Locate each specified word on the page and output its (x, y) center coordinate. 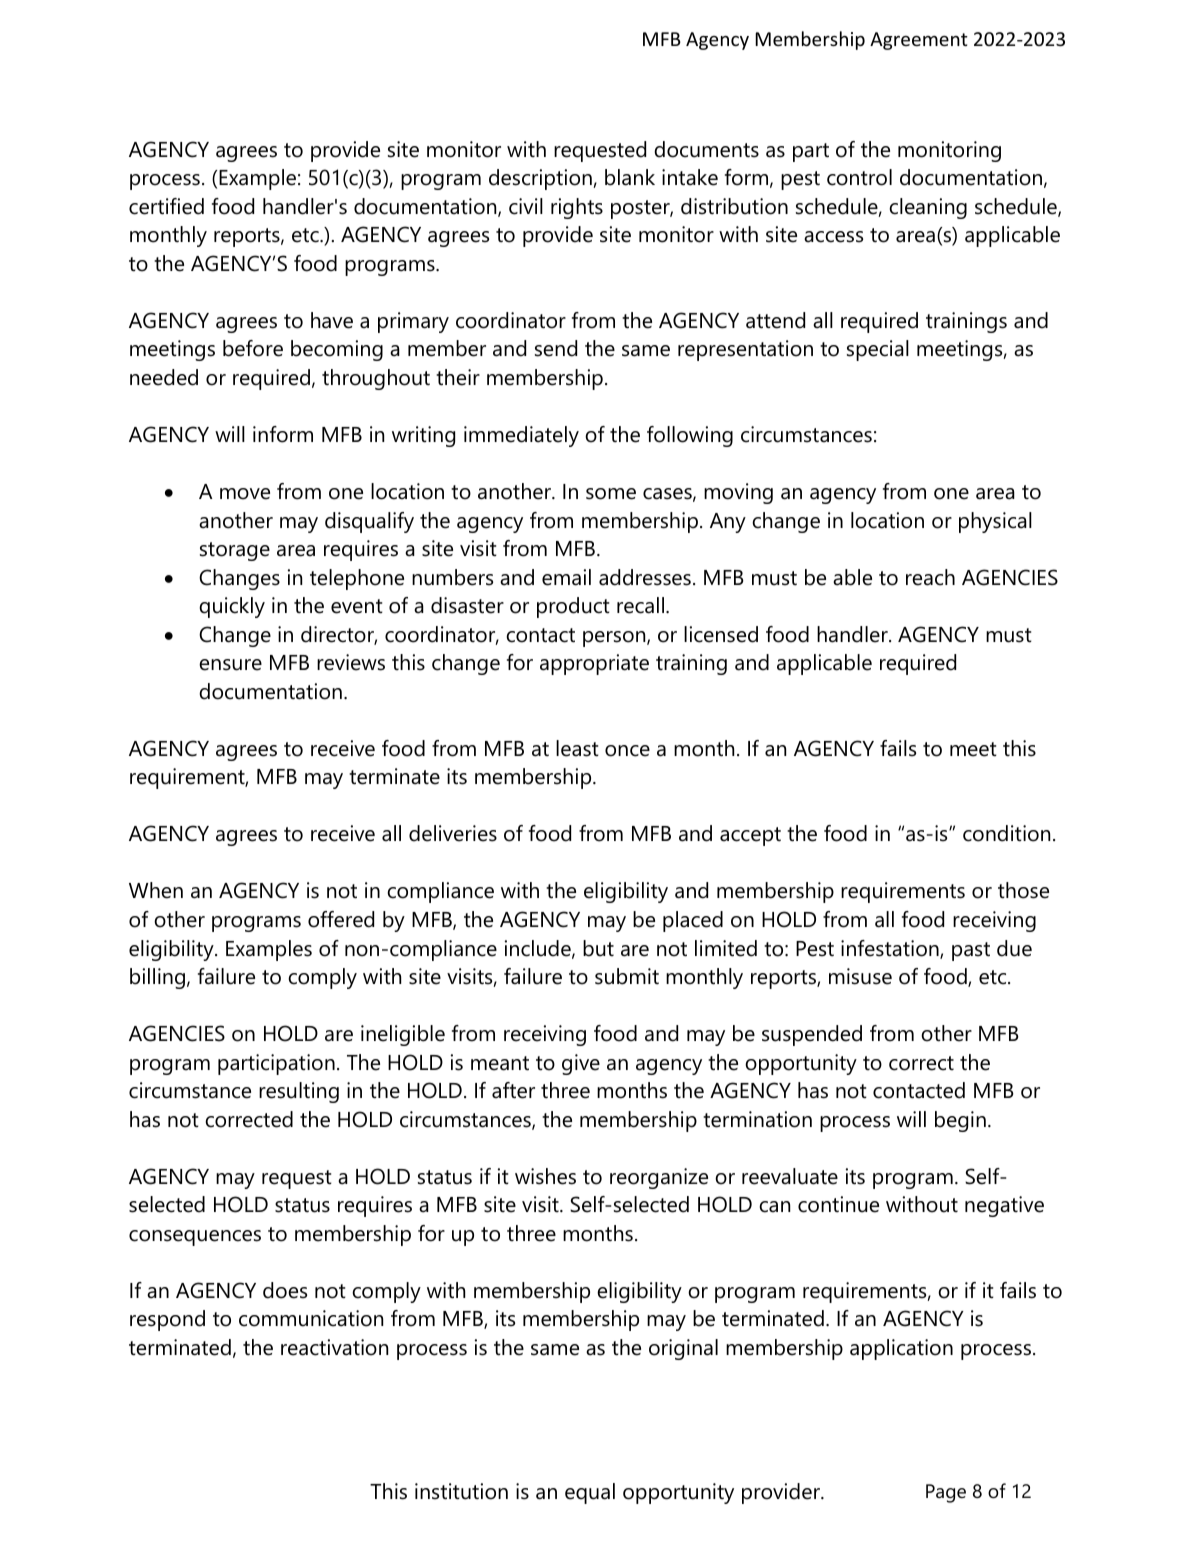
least (577, 748)
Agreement (919, 41)
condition (1006, 833)
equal (590, 1493)
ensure (230, 665)
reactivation (334, 1347)
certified (166, 206)
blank (630, 177)
